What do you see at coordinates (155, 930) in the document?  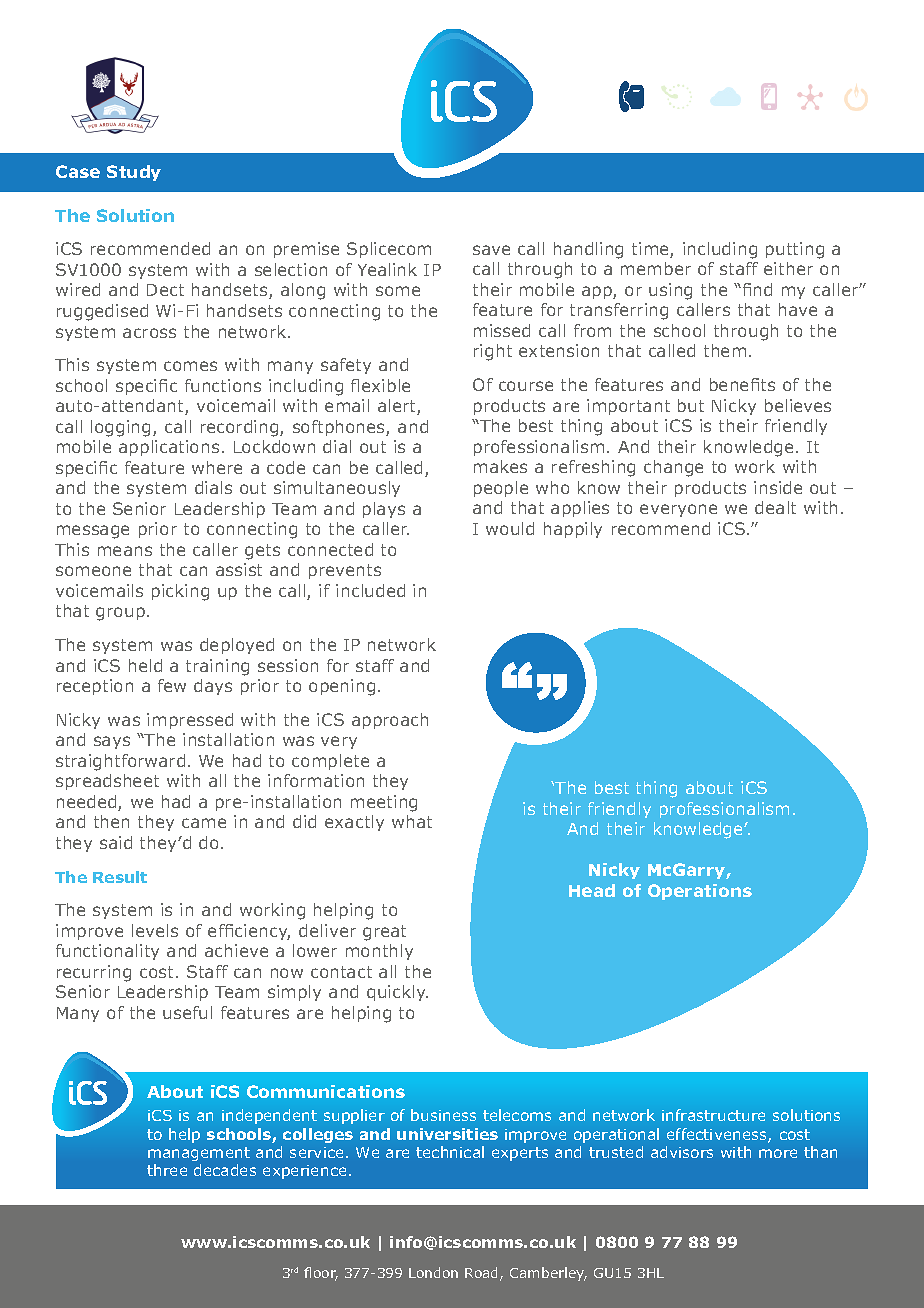 I see `levels` at bounding box center [155, 930].
